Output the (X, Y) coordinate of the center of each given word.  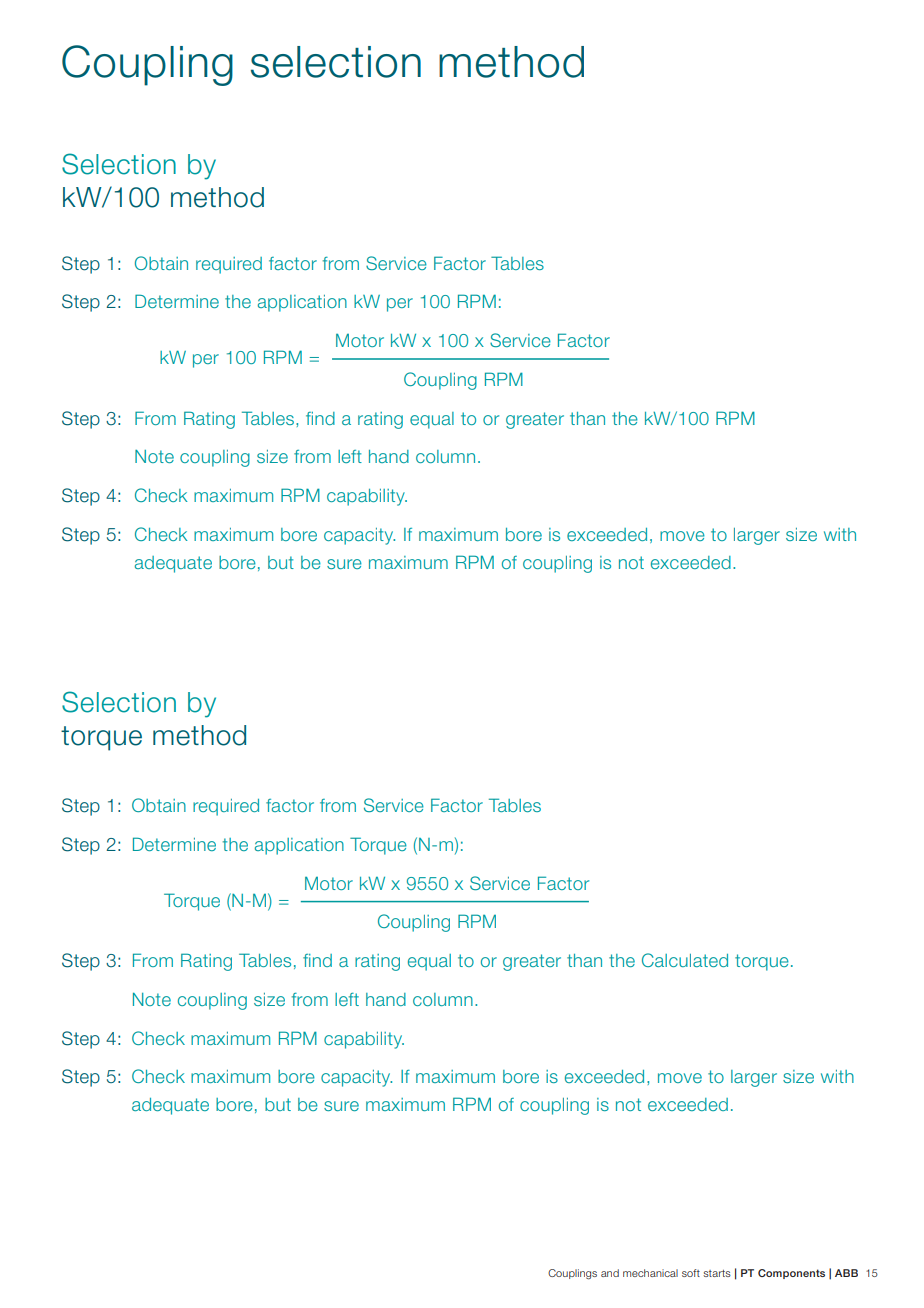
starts (717, 1273)
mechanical (650, 1273)
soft (691, 1273)
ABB (846, 1273)
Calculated (685, 960)
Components (791, 1274)
